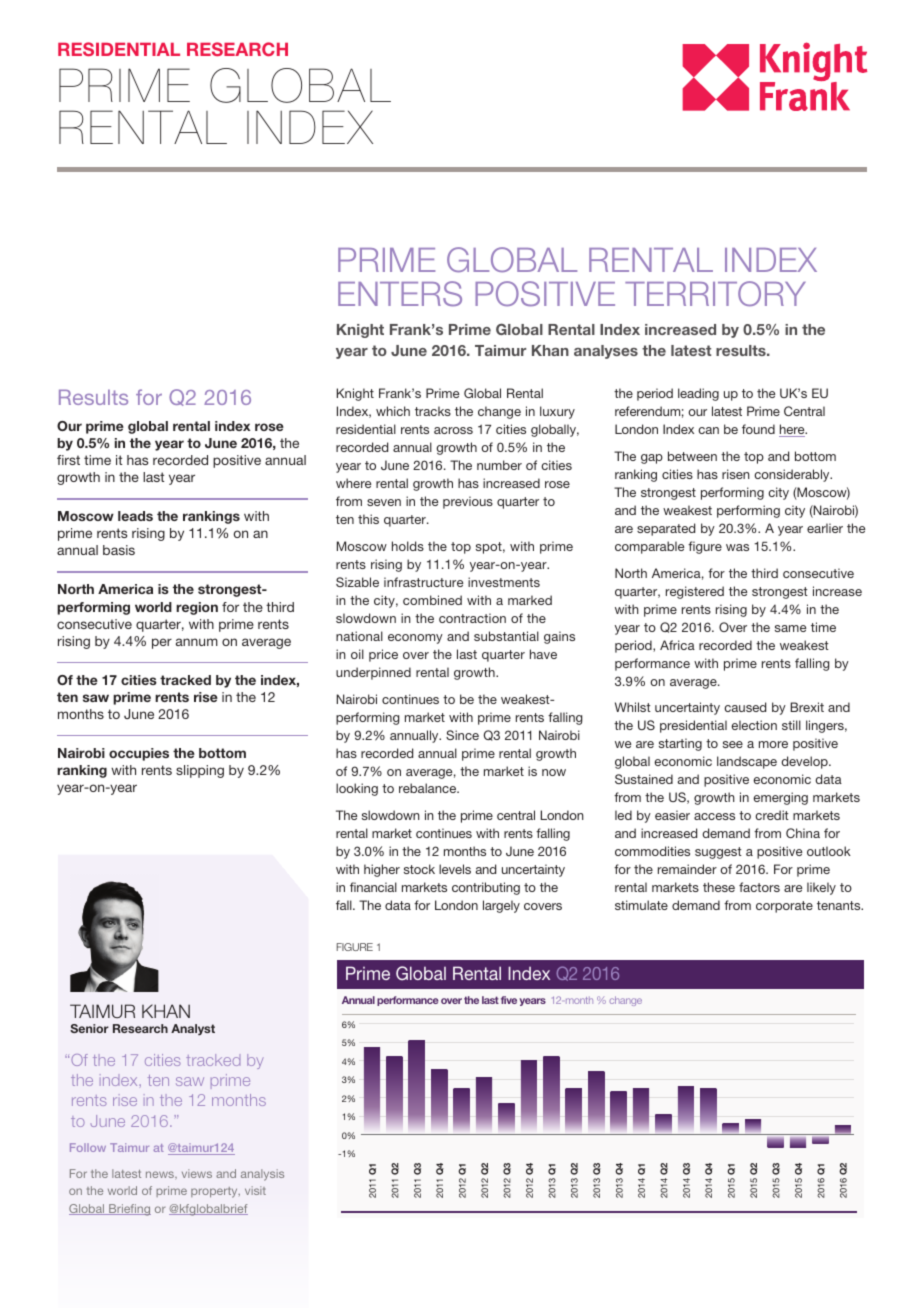 The width and height of the screenshot is (924, 1308). What do you see at coordinates (715, 293) in the screenshot?
I see `TERRITORY` at bounding box center [715, 293].
